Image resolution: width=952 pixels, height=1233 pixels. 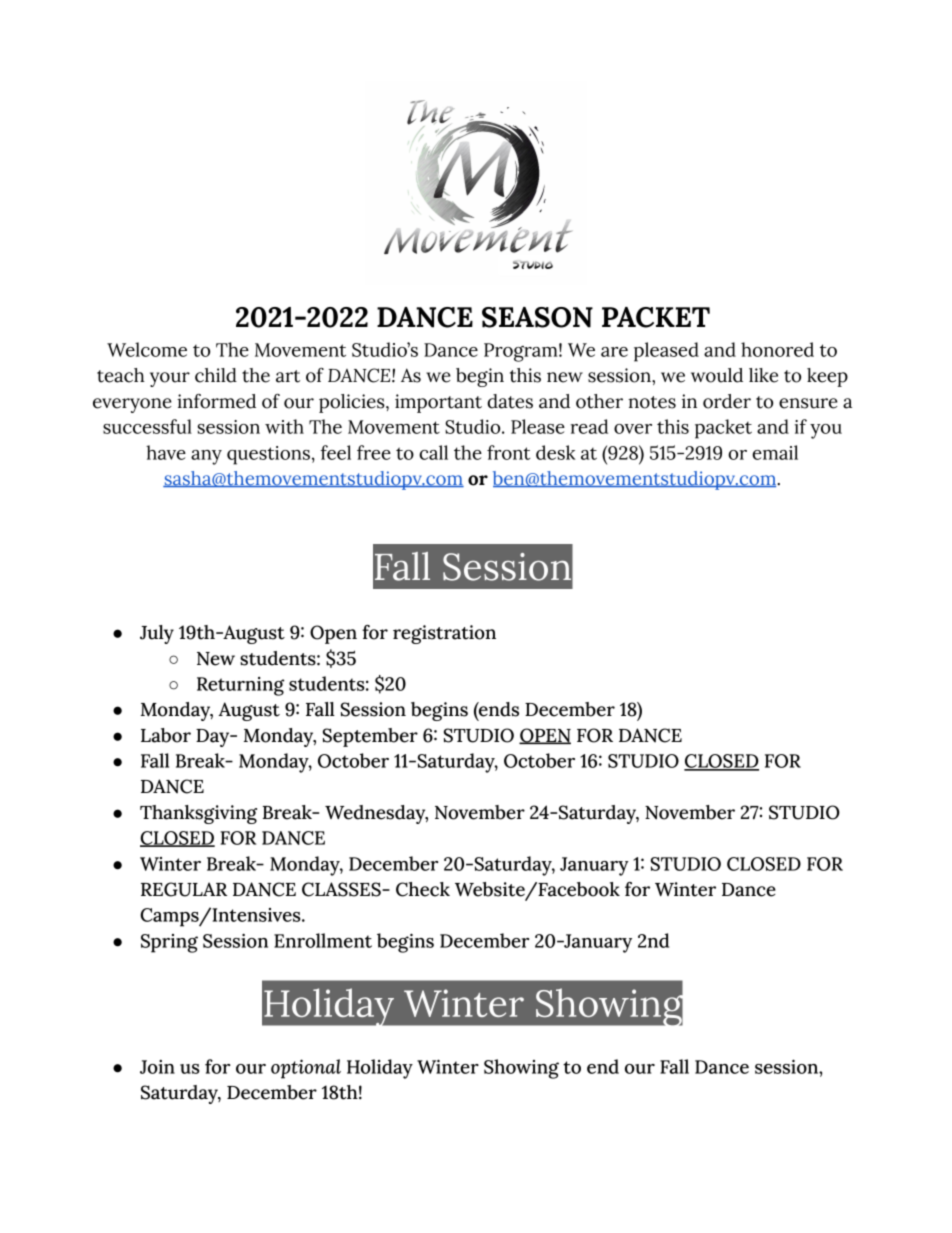 What do you see at coordinates (157, 1067) in the page?
I see `Join` at bounding box center [157, 1067].
